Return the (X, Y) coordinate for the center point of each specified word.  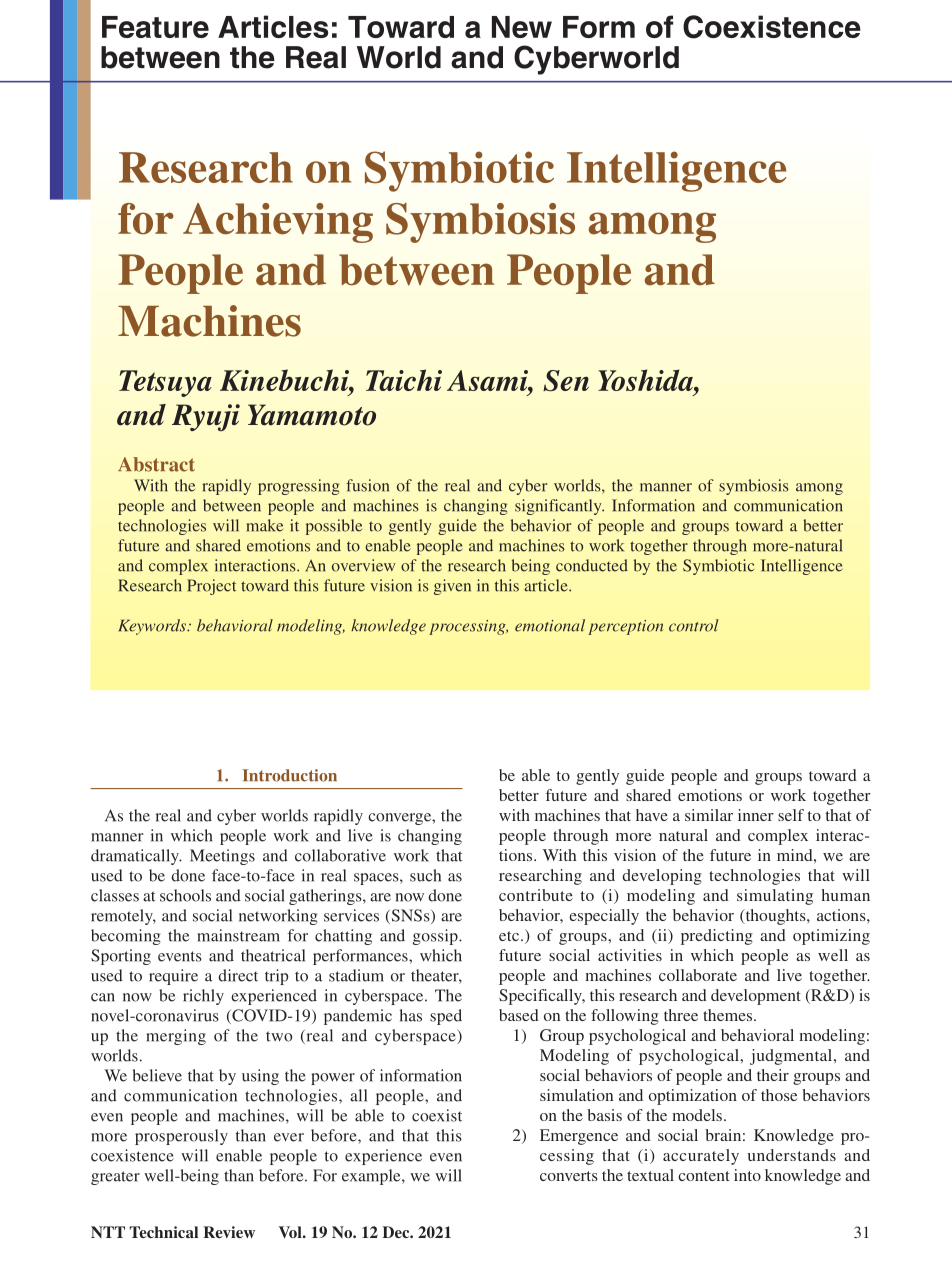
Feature (155, 27)
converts (569, 1176)
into (747, 1175)
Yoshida (646, 380)
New (522, 27)
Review (229, 1232)
